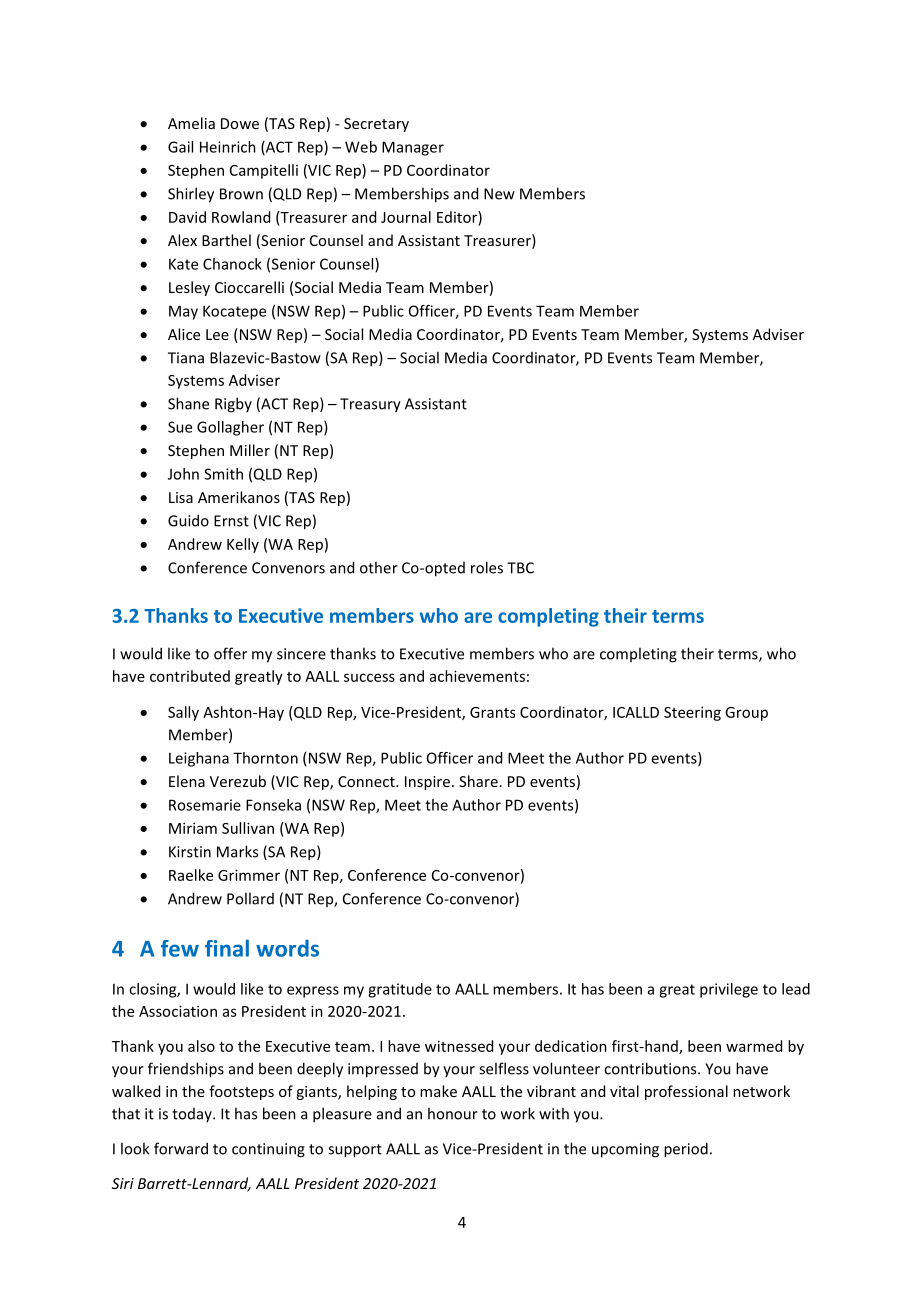  Describe the element at coordinates (453, 1113) in the page. I see `honour` at that location.
